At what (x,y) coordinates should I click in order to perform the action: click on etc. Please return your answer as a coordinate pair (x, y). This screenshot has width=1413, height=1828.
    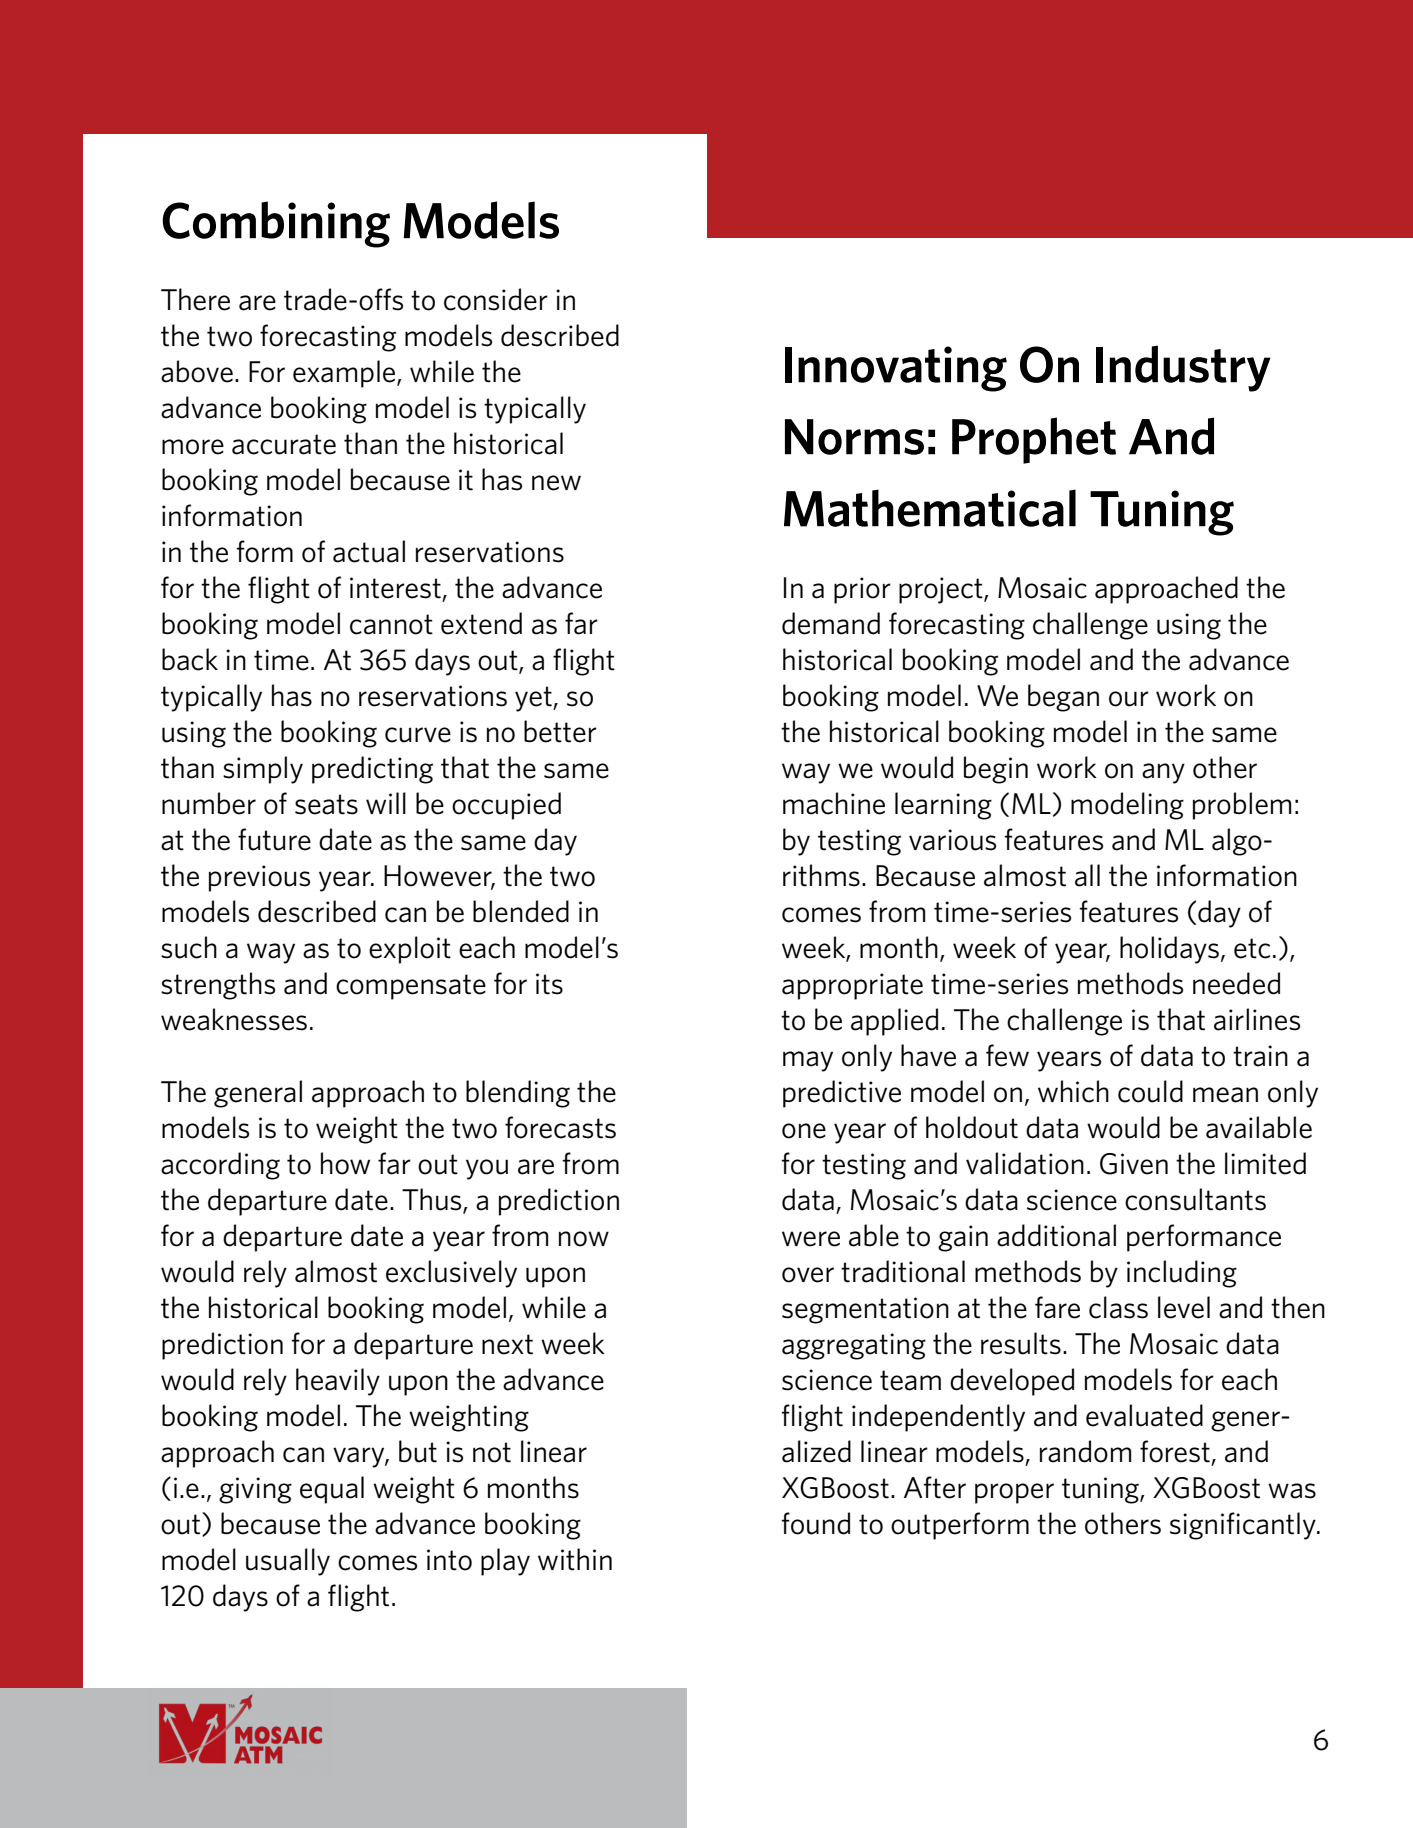
    Looking at the image, I should click on (1252, 948).
